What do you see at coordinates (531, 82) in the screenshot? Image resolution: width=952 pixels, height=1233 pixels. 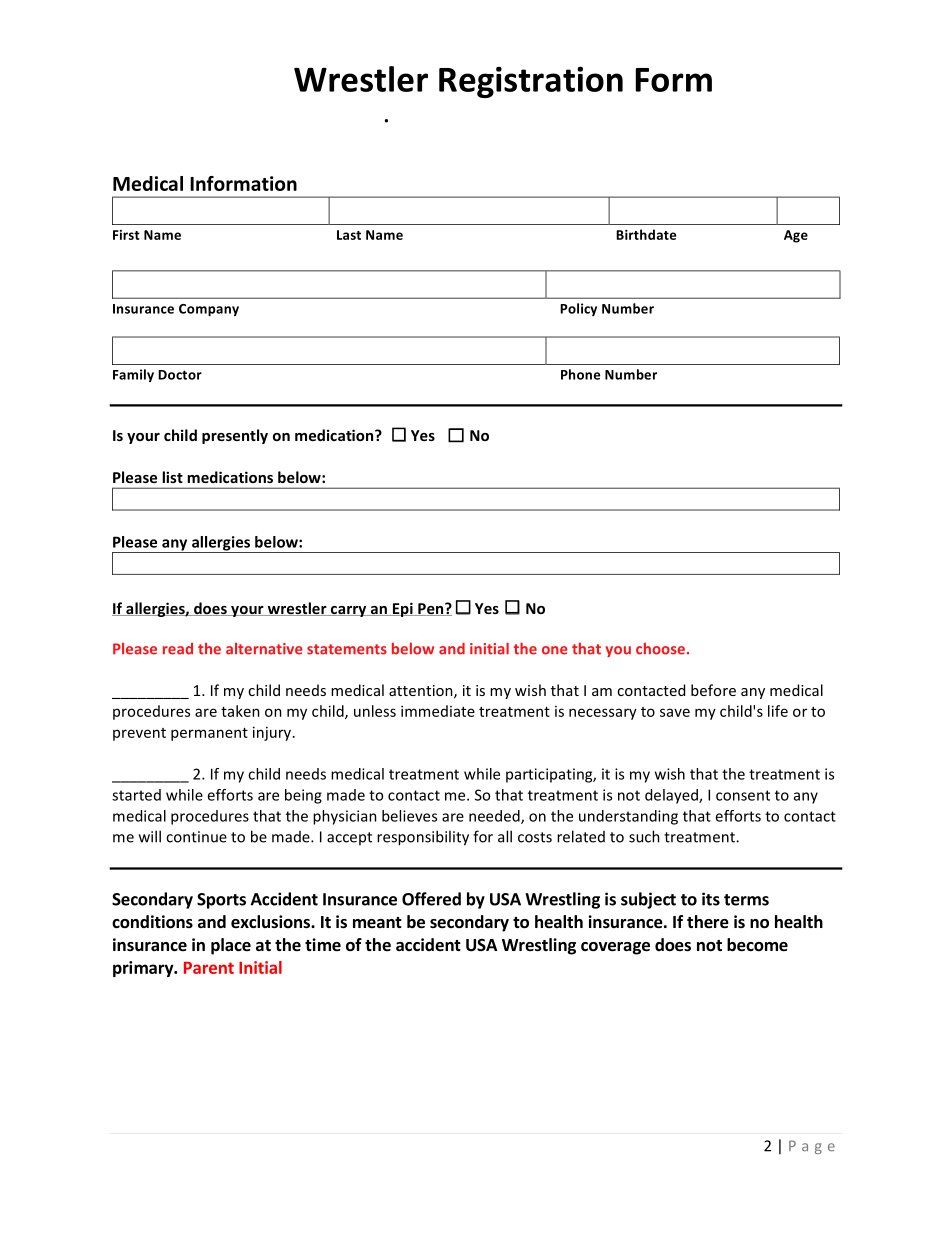 I see `Registration` at bounding box center [531, 82].
